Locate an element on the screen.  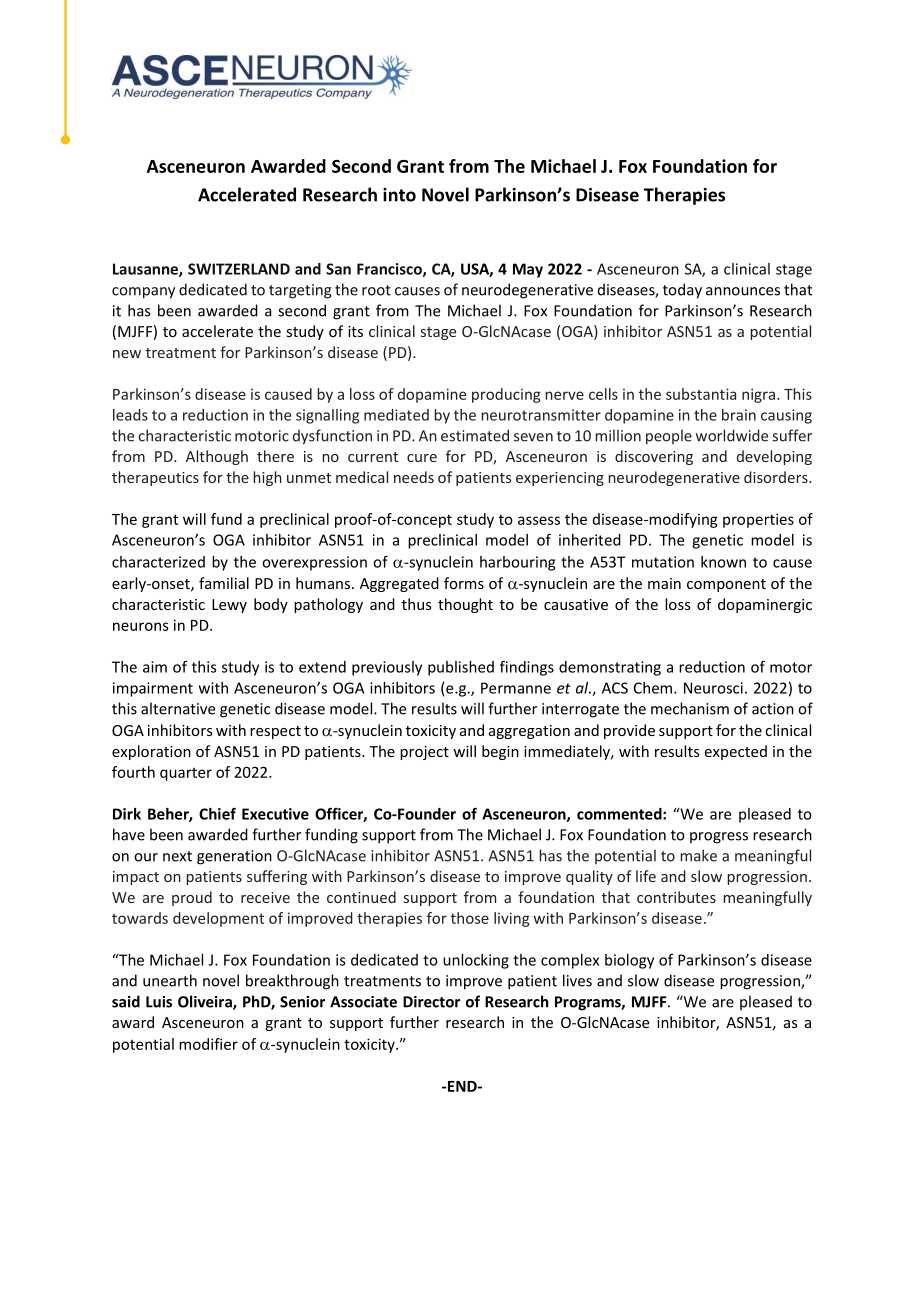
component is located at coordinates (726, 585).
